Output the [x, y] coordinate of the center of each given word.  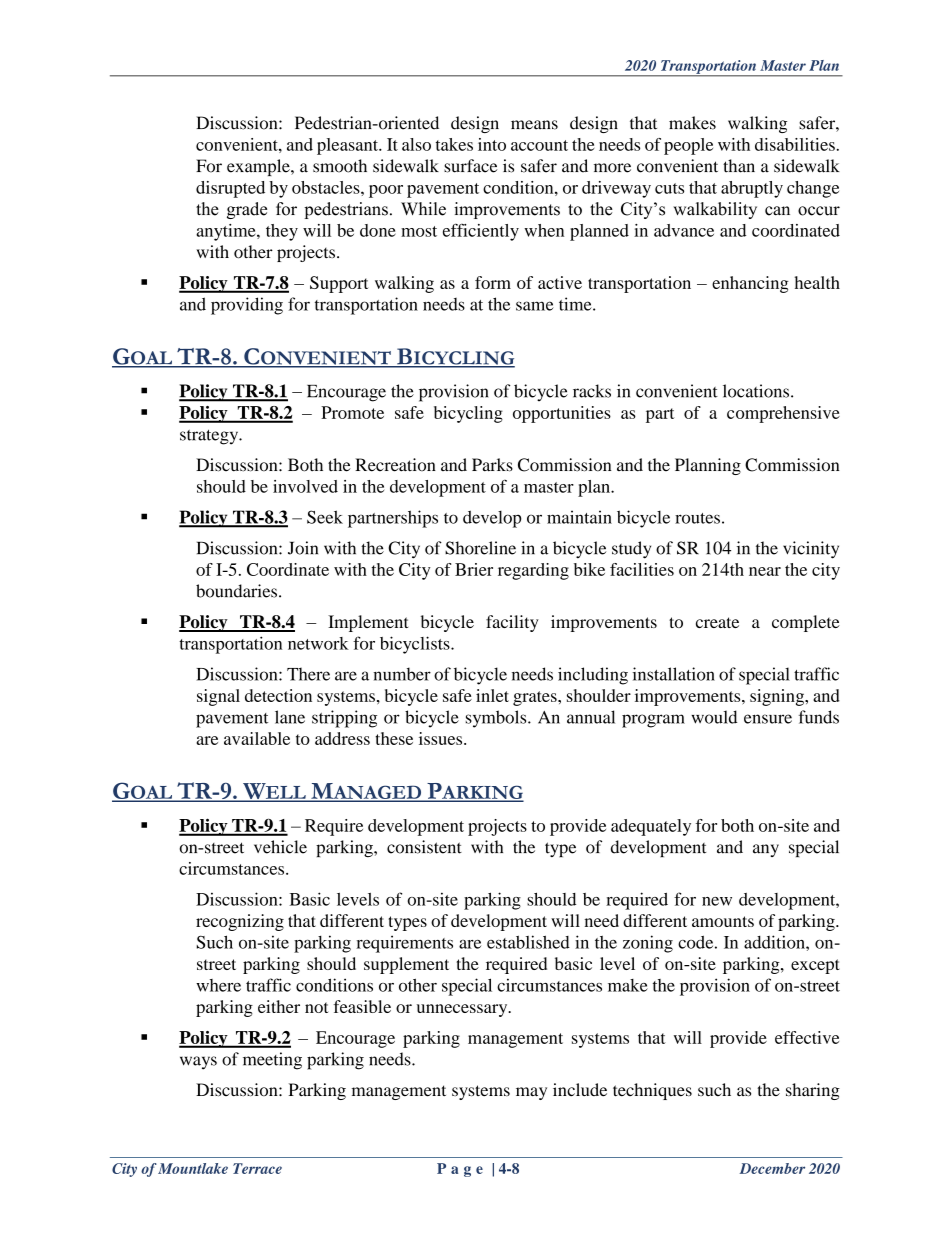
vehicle [280, 847]
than [739, 166]
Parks [492, 465]
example [259, 167]
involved [305, 486]
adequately [651, 827]
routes [697, 518]
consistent [424, 847]
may [531, 1093]
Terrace [257, 1168]
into [492, 144]
